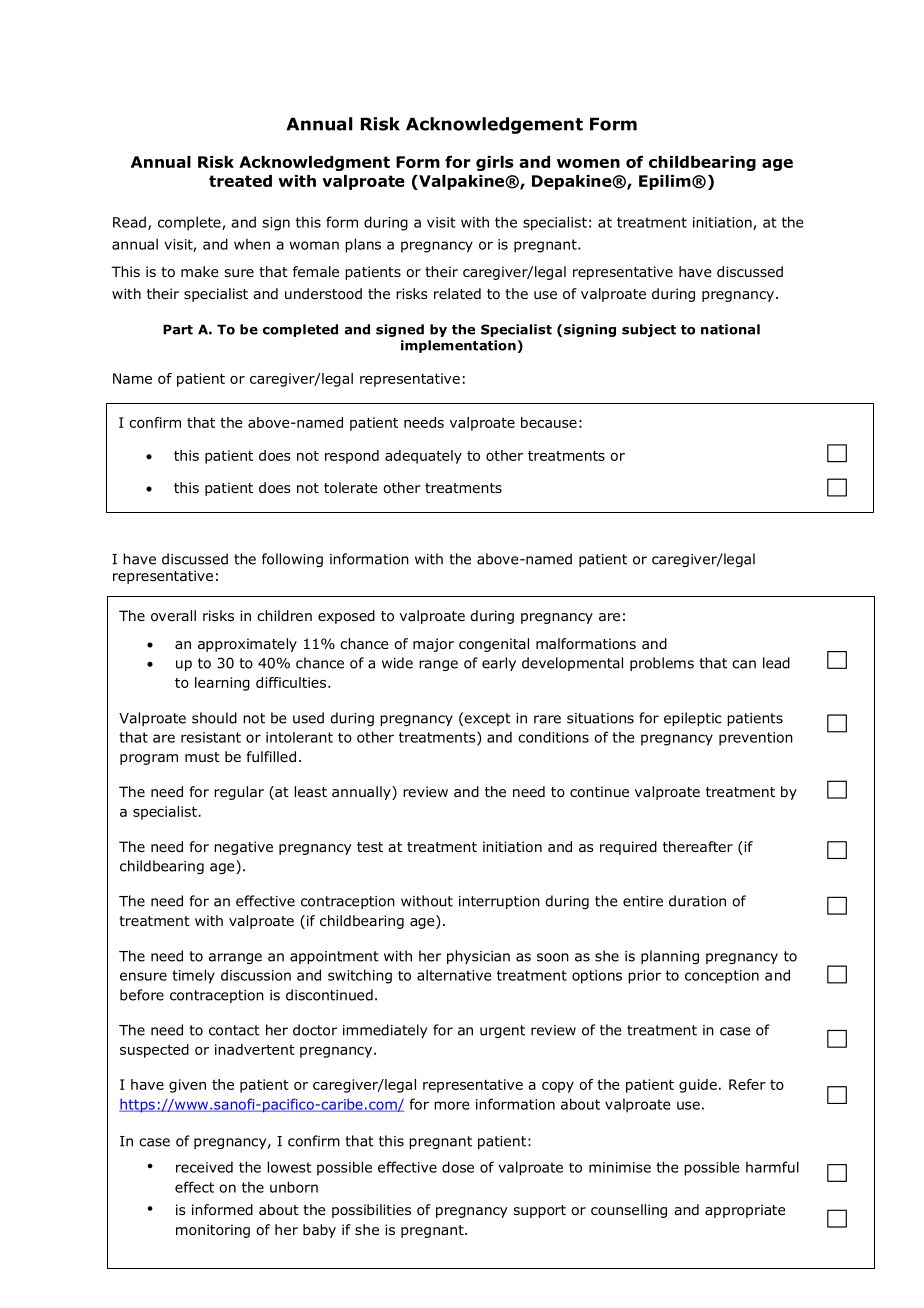  Describe the element at coordinates (458, 1167) in the screenshot. I see `dose` at that location.
